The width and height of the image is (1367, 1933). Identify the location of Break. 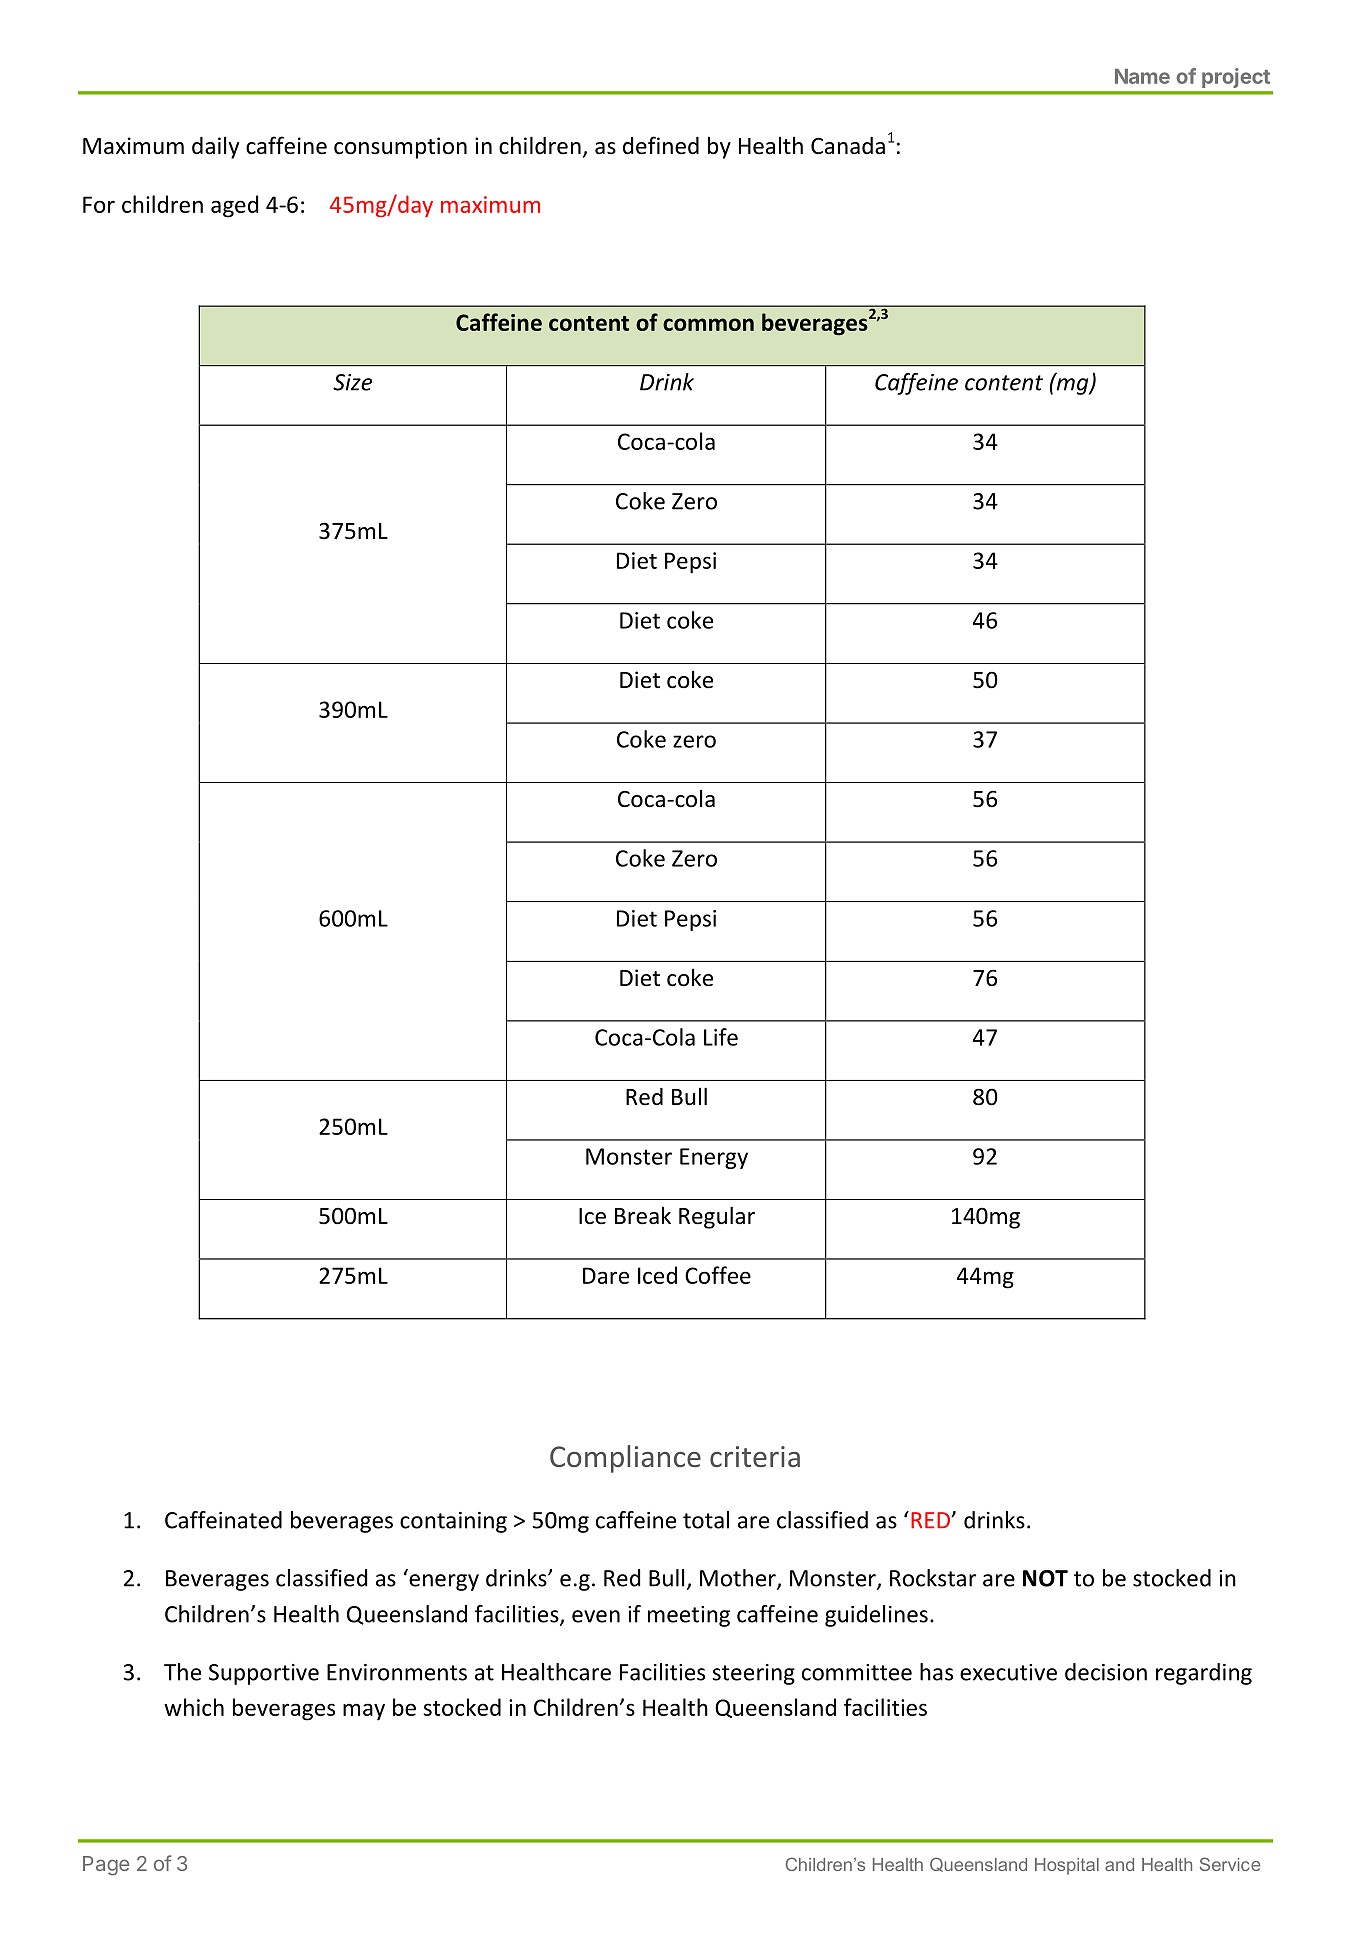
(643, 1215).
